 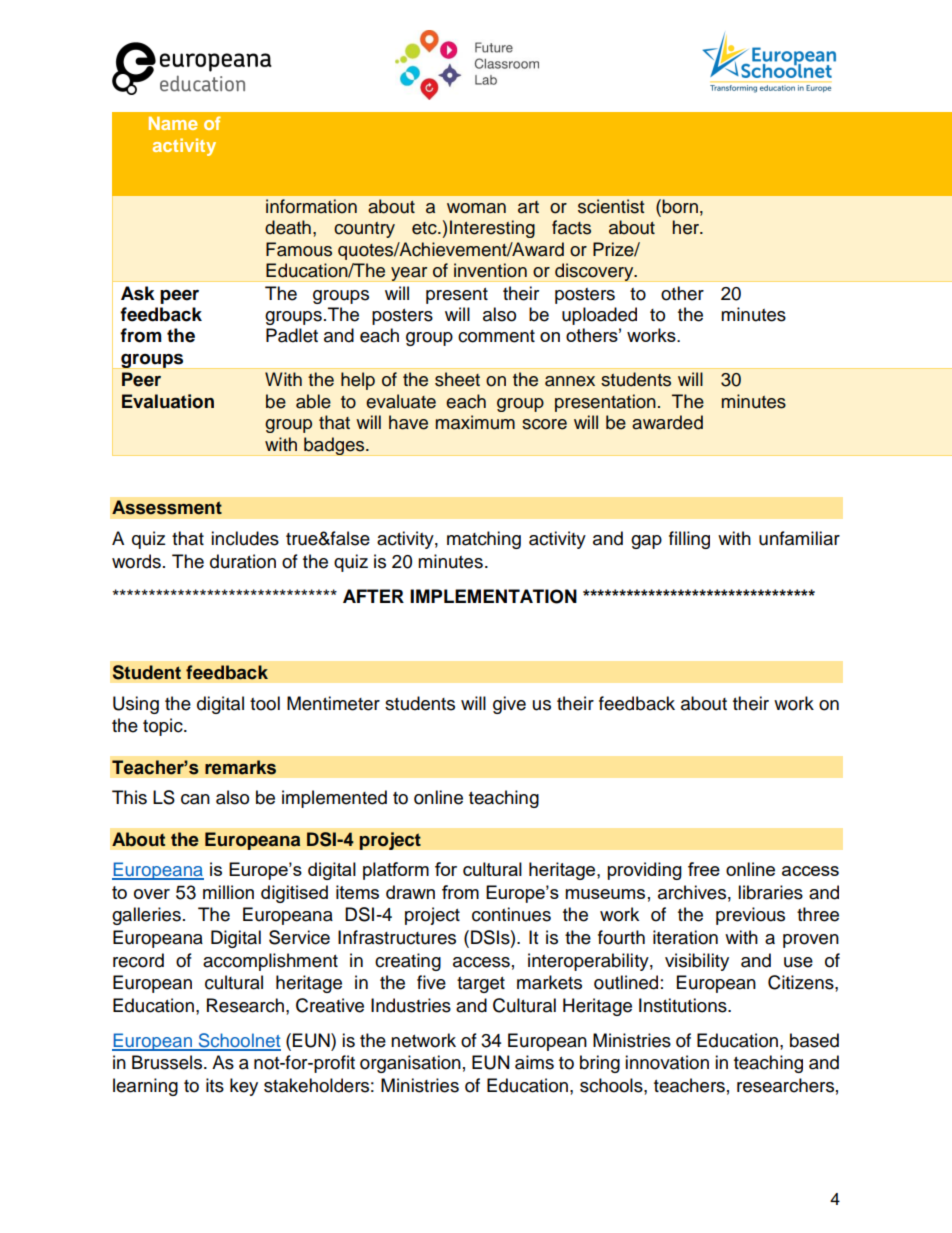 What do you see at coordinates (534, 1062) in the screenshot?
I see `aims` at bounding box center [534, 1062].
